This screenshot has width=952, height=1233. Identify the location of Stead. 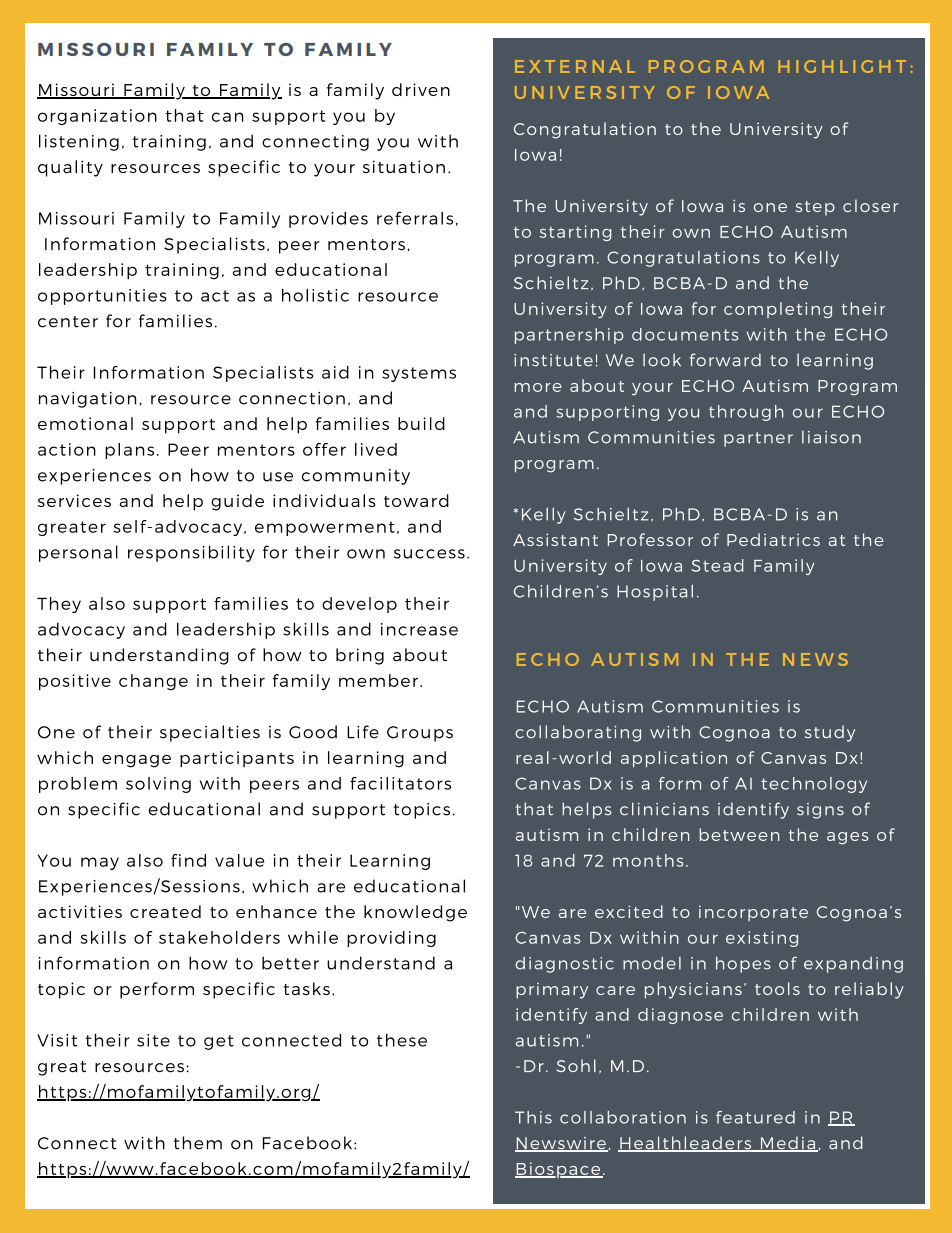
(717, 565).
